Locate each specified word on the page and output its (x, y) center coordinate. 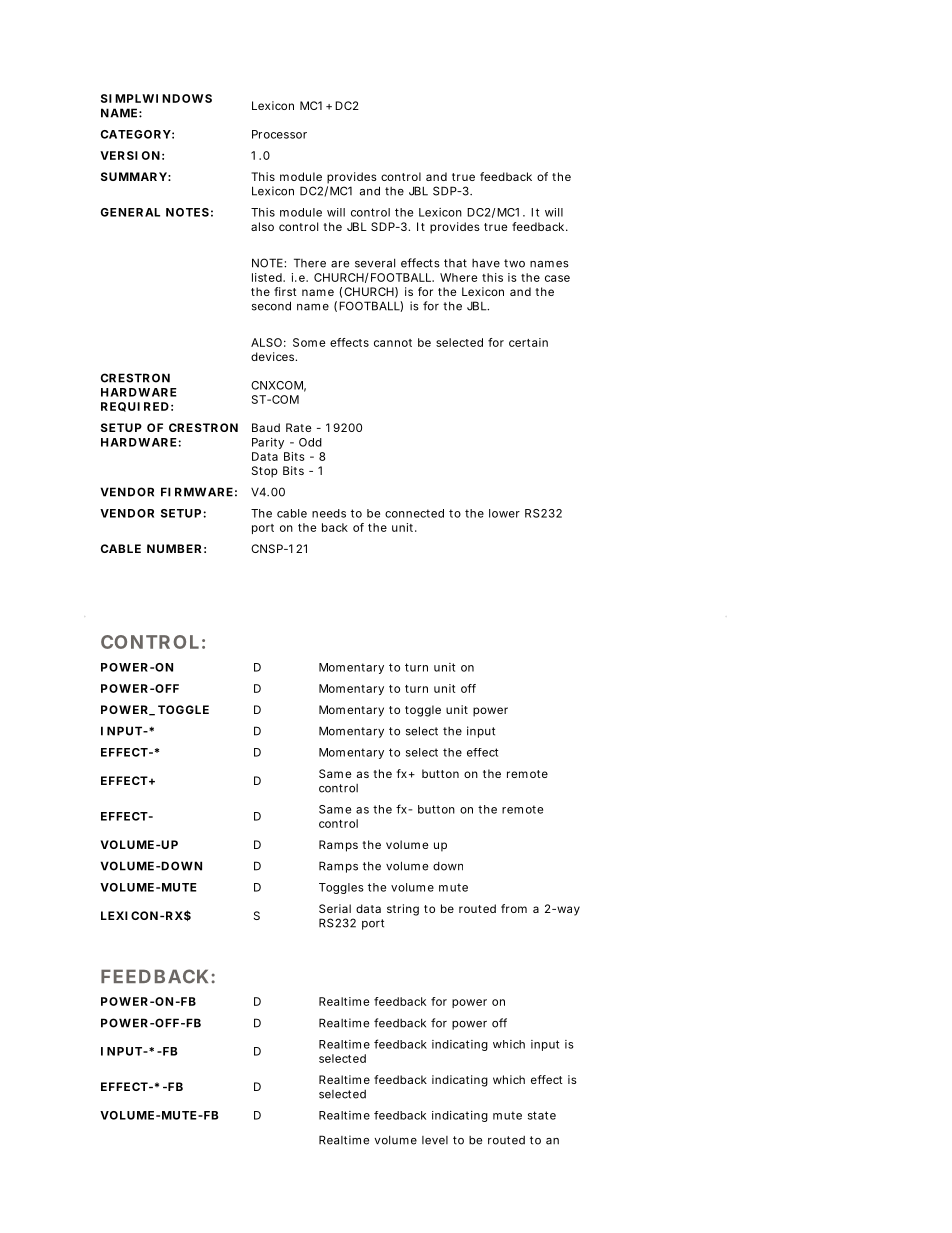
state (542, 1115)
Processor (279, 134)
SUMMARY (134, 176)
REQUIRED (135, 407)
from (514, 908)
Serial (335, 908)
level (435, 1140)
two (514, 263)
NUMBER (174, 548)
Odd (310, 442)
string (403, 910)
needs (329, 513)
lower (504, 513)
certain (528, 342)
